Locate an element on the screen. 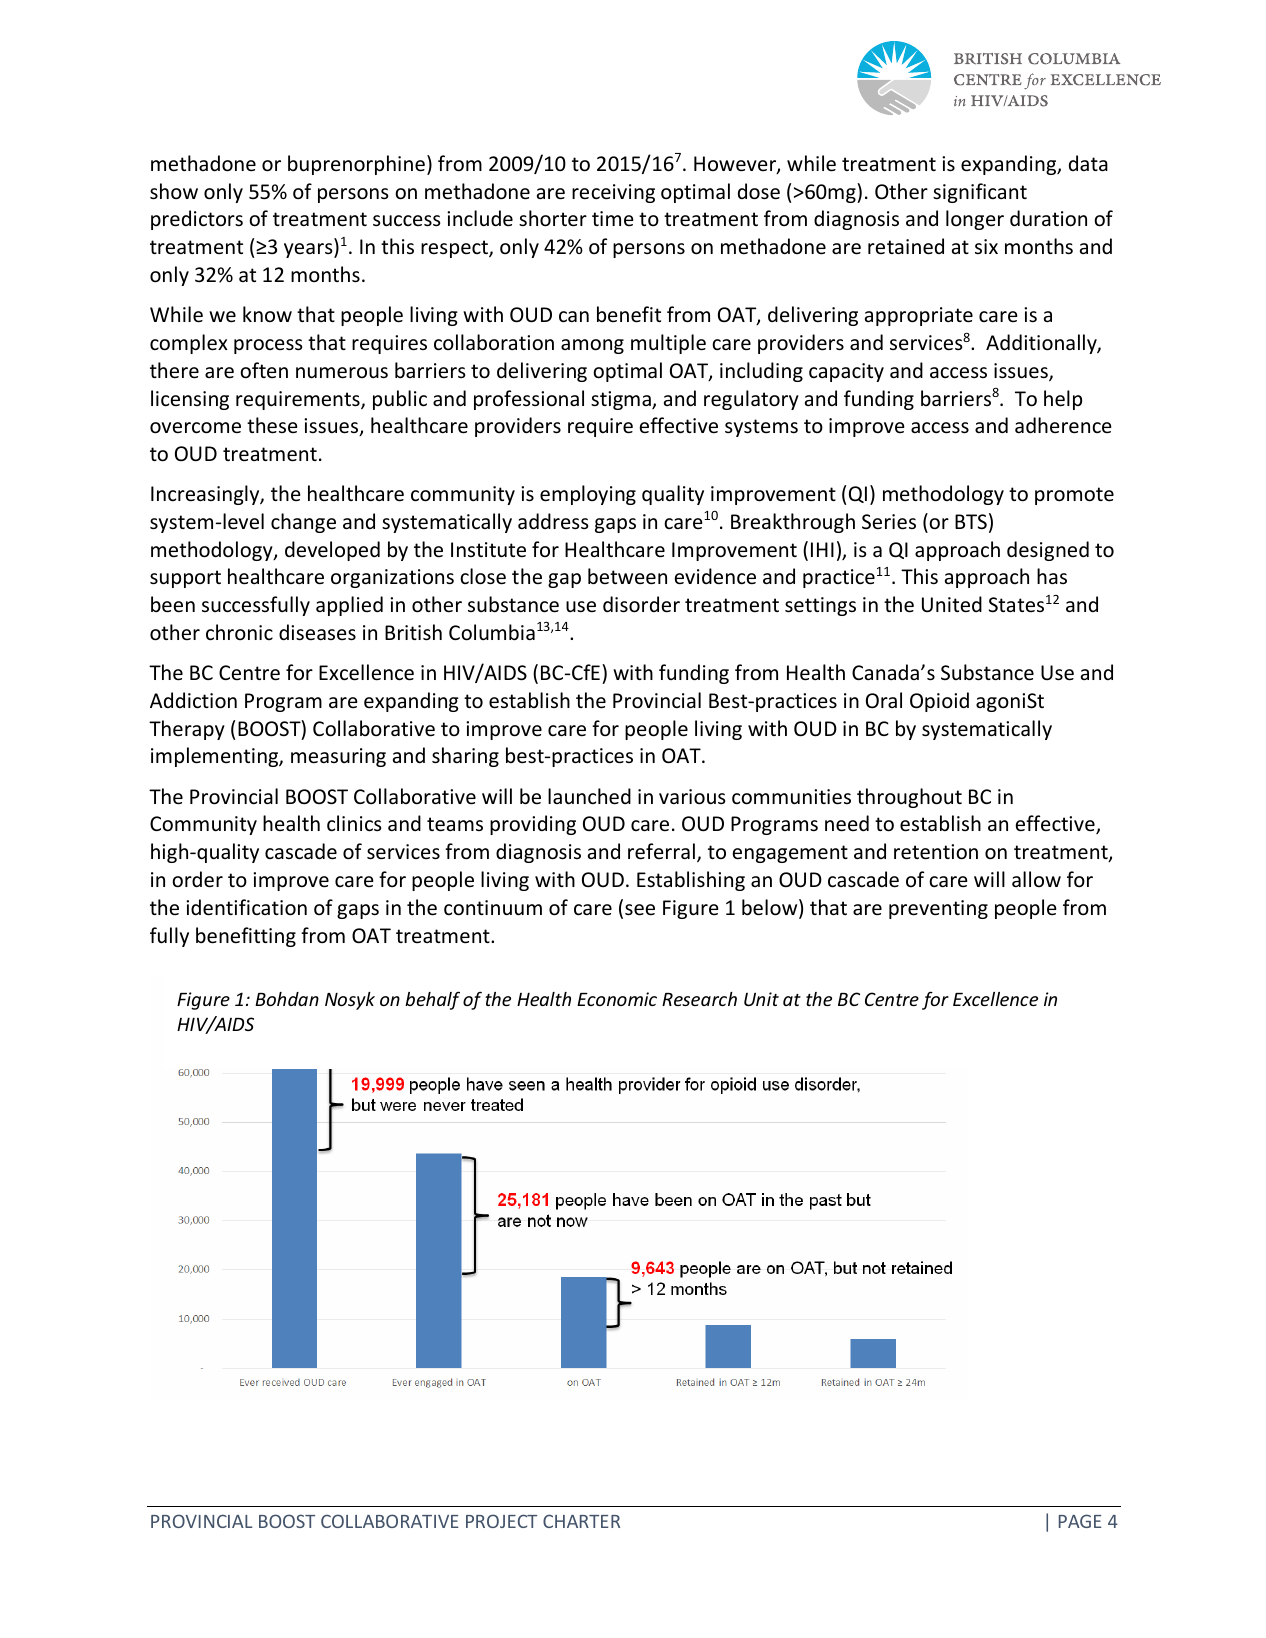 The height and width of the screenshot is (1638, 1266). Opioid is located at coordinates (939, 702).
